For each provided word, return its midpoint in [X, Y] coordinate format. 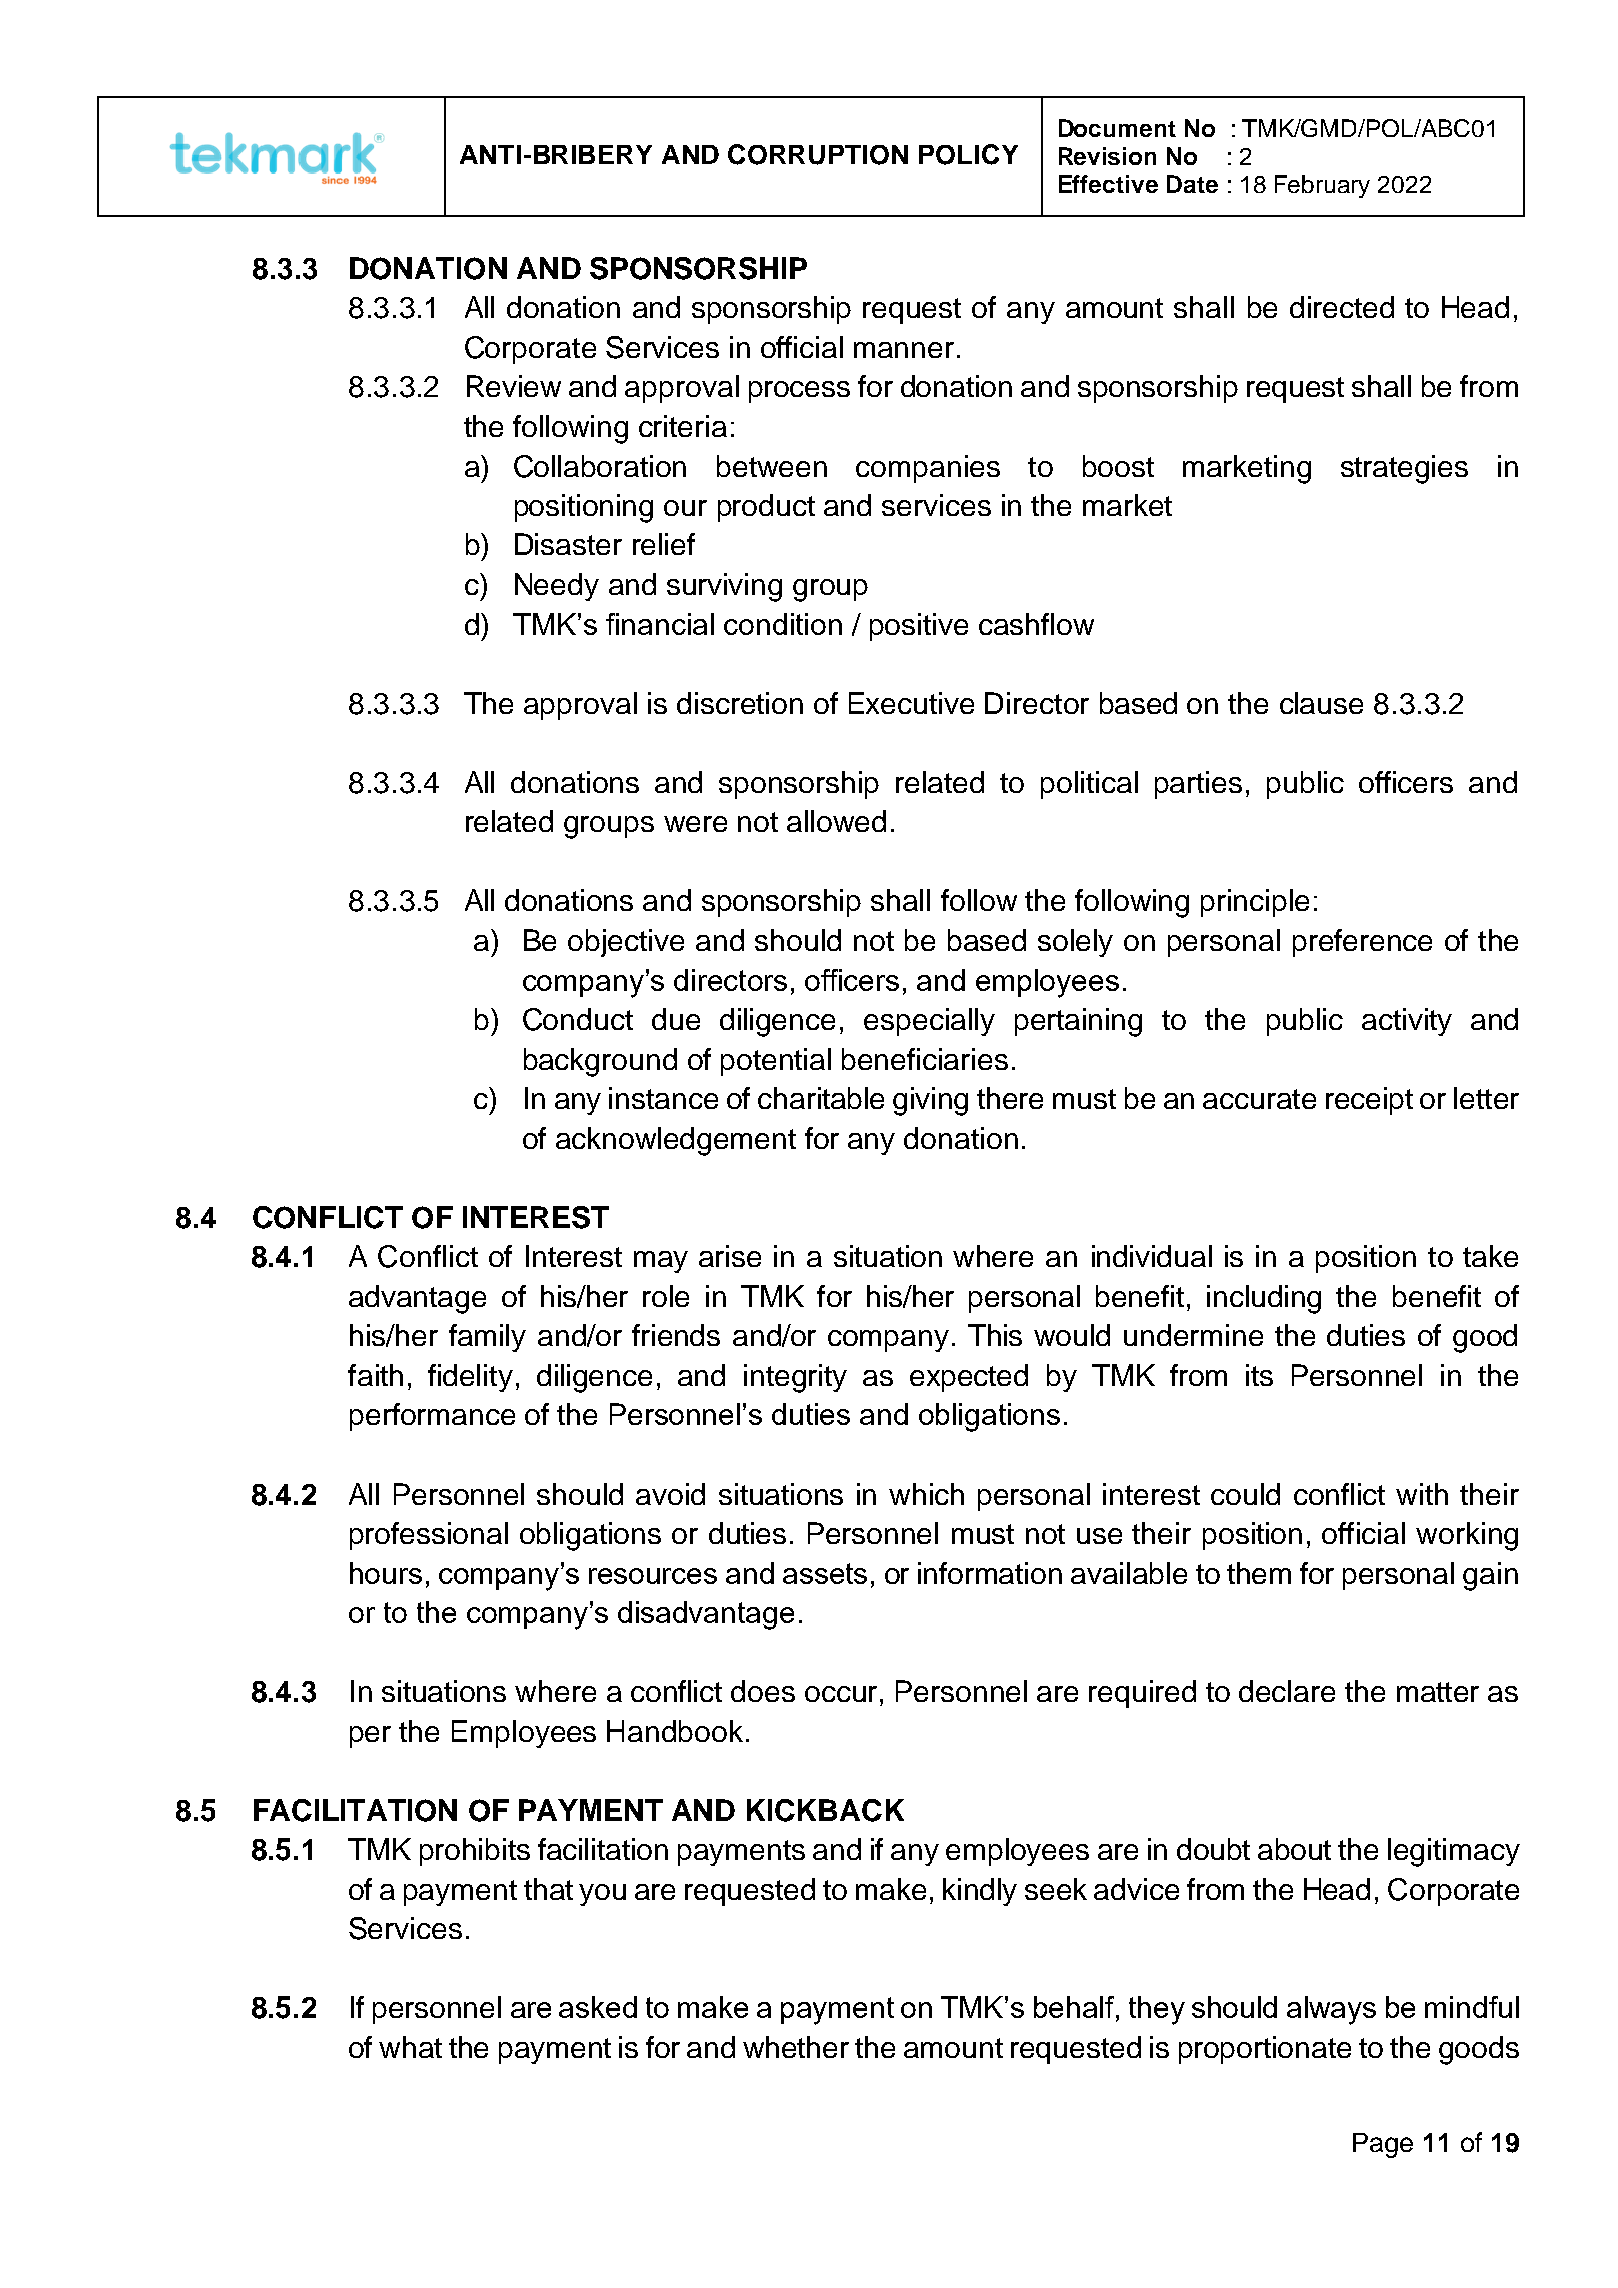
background [600, 1062]
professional [429, 1536]
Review [514, 386]
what [410, 2047]
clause [1321, 703]
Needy [557, 587]
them [1259, 1573]
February [1322, 186]
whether [796, 2047]
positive [919, 627]
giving [930, 1101]
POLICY [968, 154]
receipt [1369, 1101]
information [990, 1573]
